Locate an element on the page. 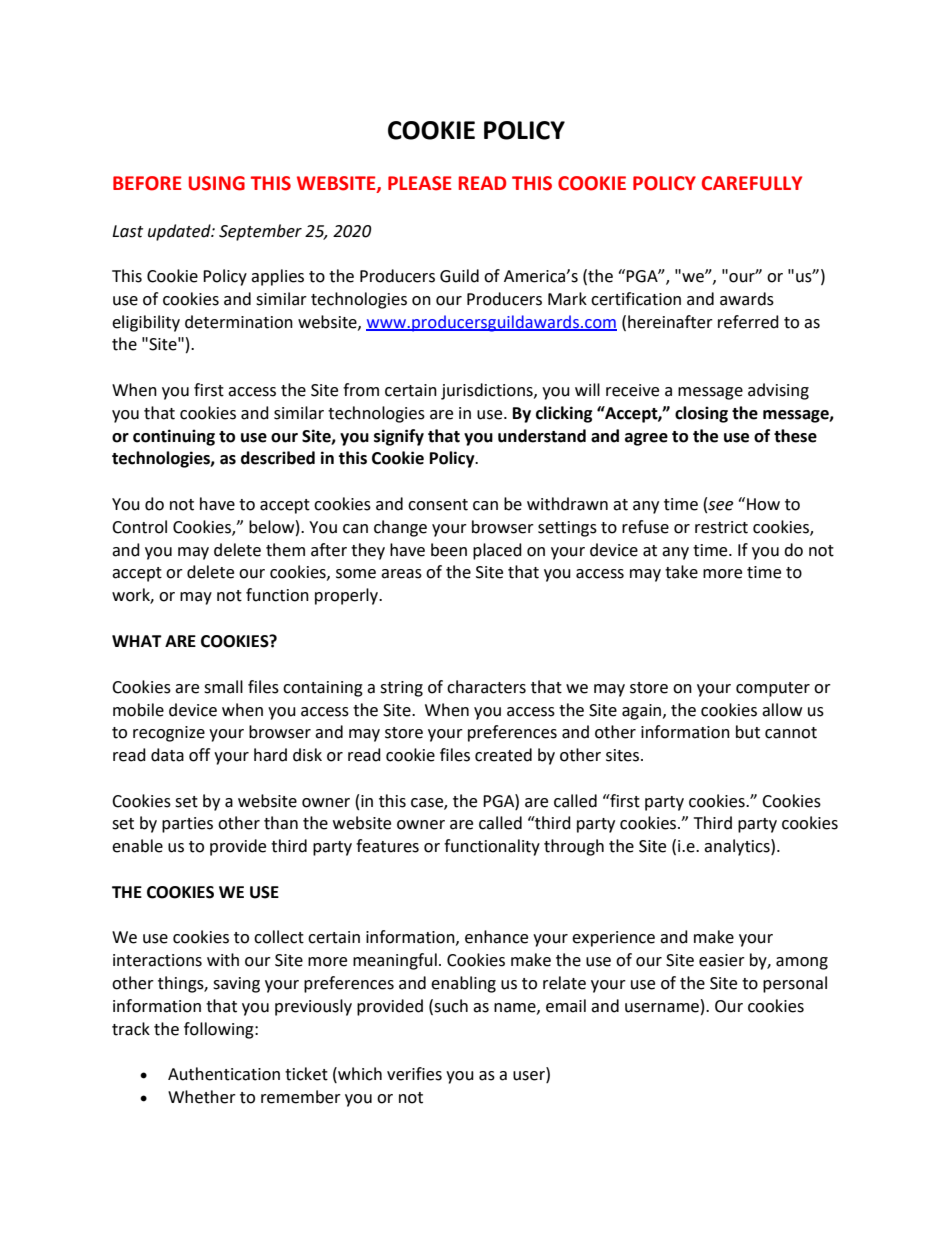 This image has height=1233, width=952. verifies is located at coordinates (414, 1074).
